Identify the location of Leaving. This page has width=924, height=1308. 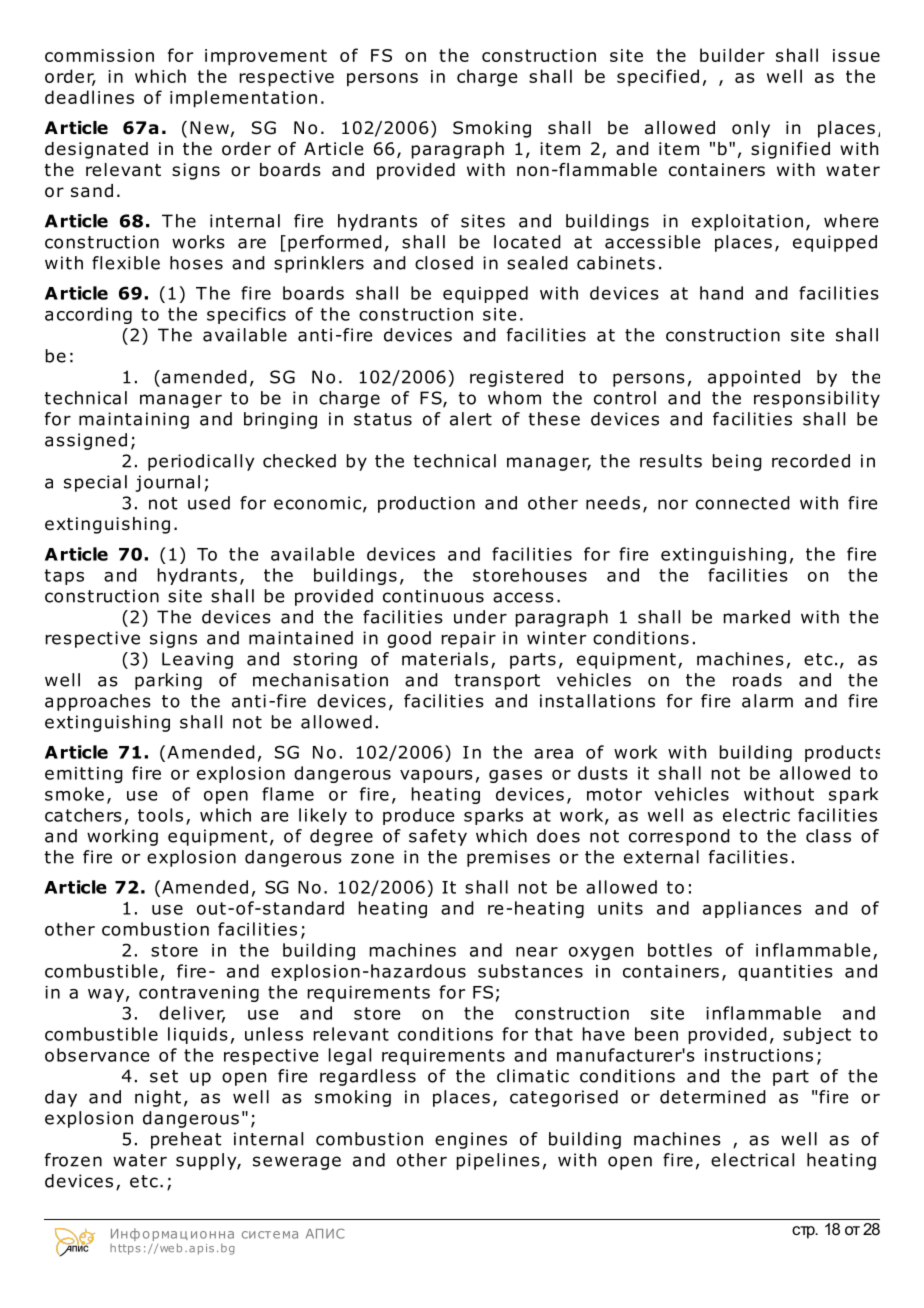
(197, 660).
